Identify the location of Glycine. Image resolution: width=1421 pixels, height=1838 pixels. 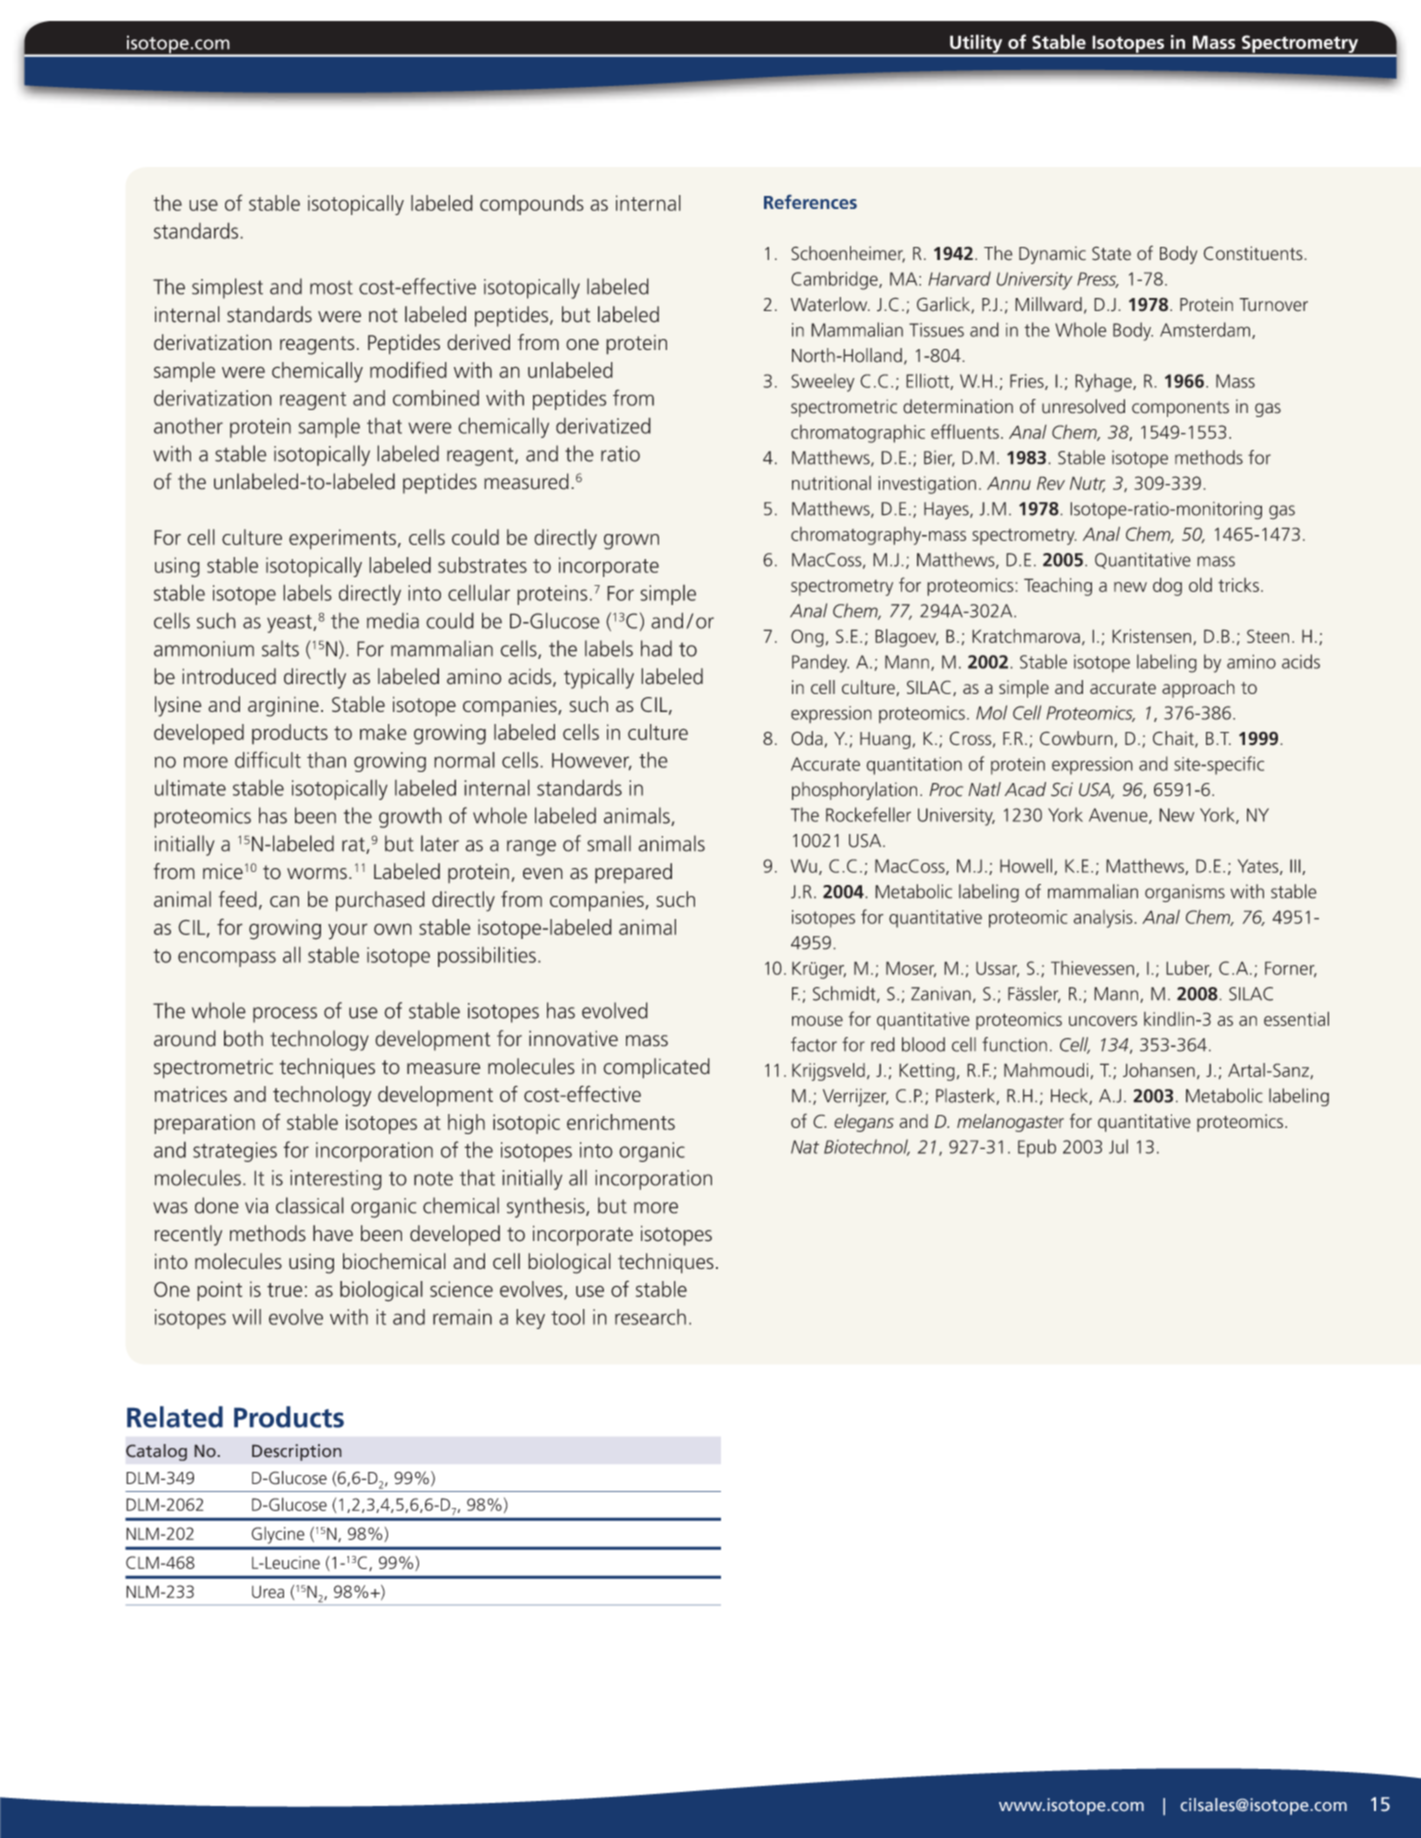
(278, 1535).
